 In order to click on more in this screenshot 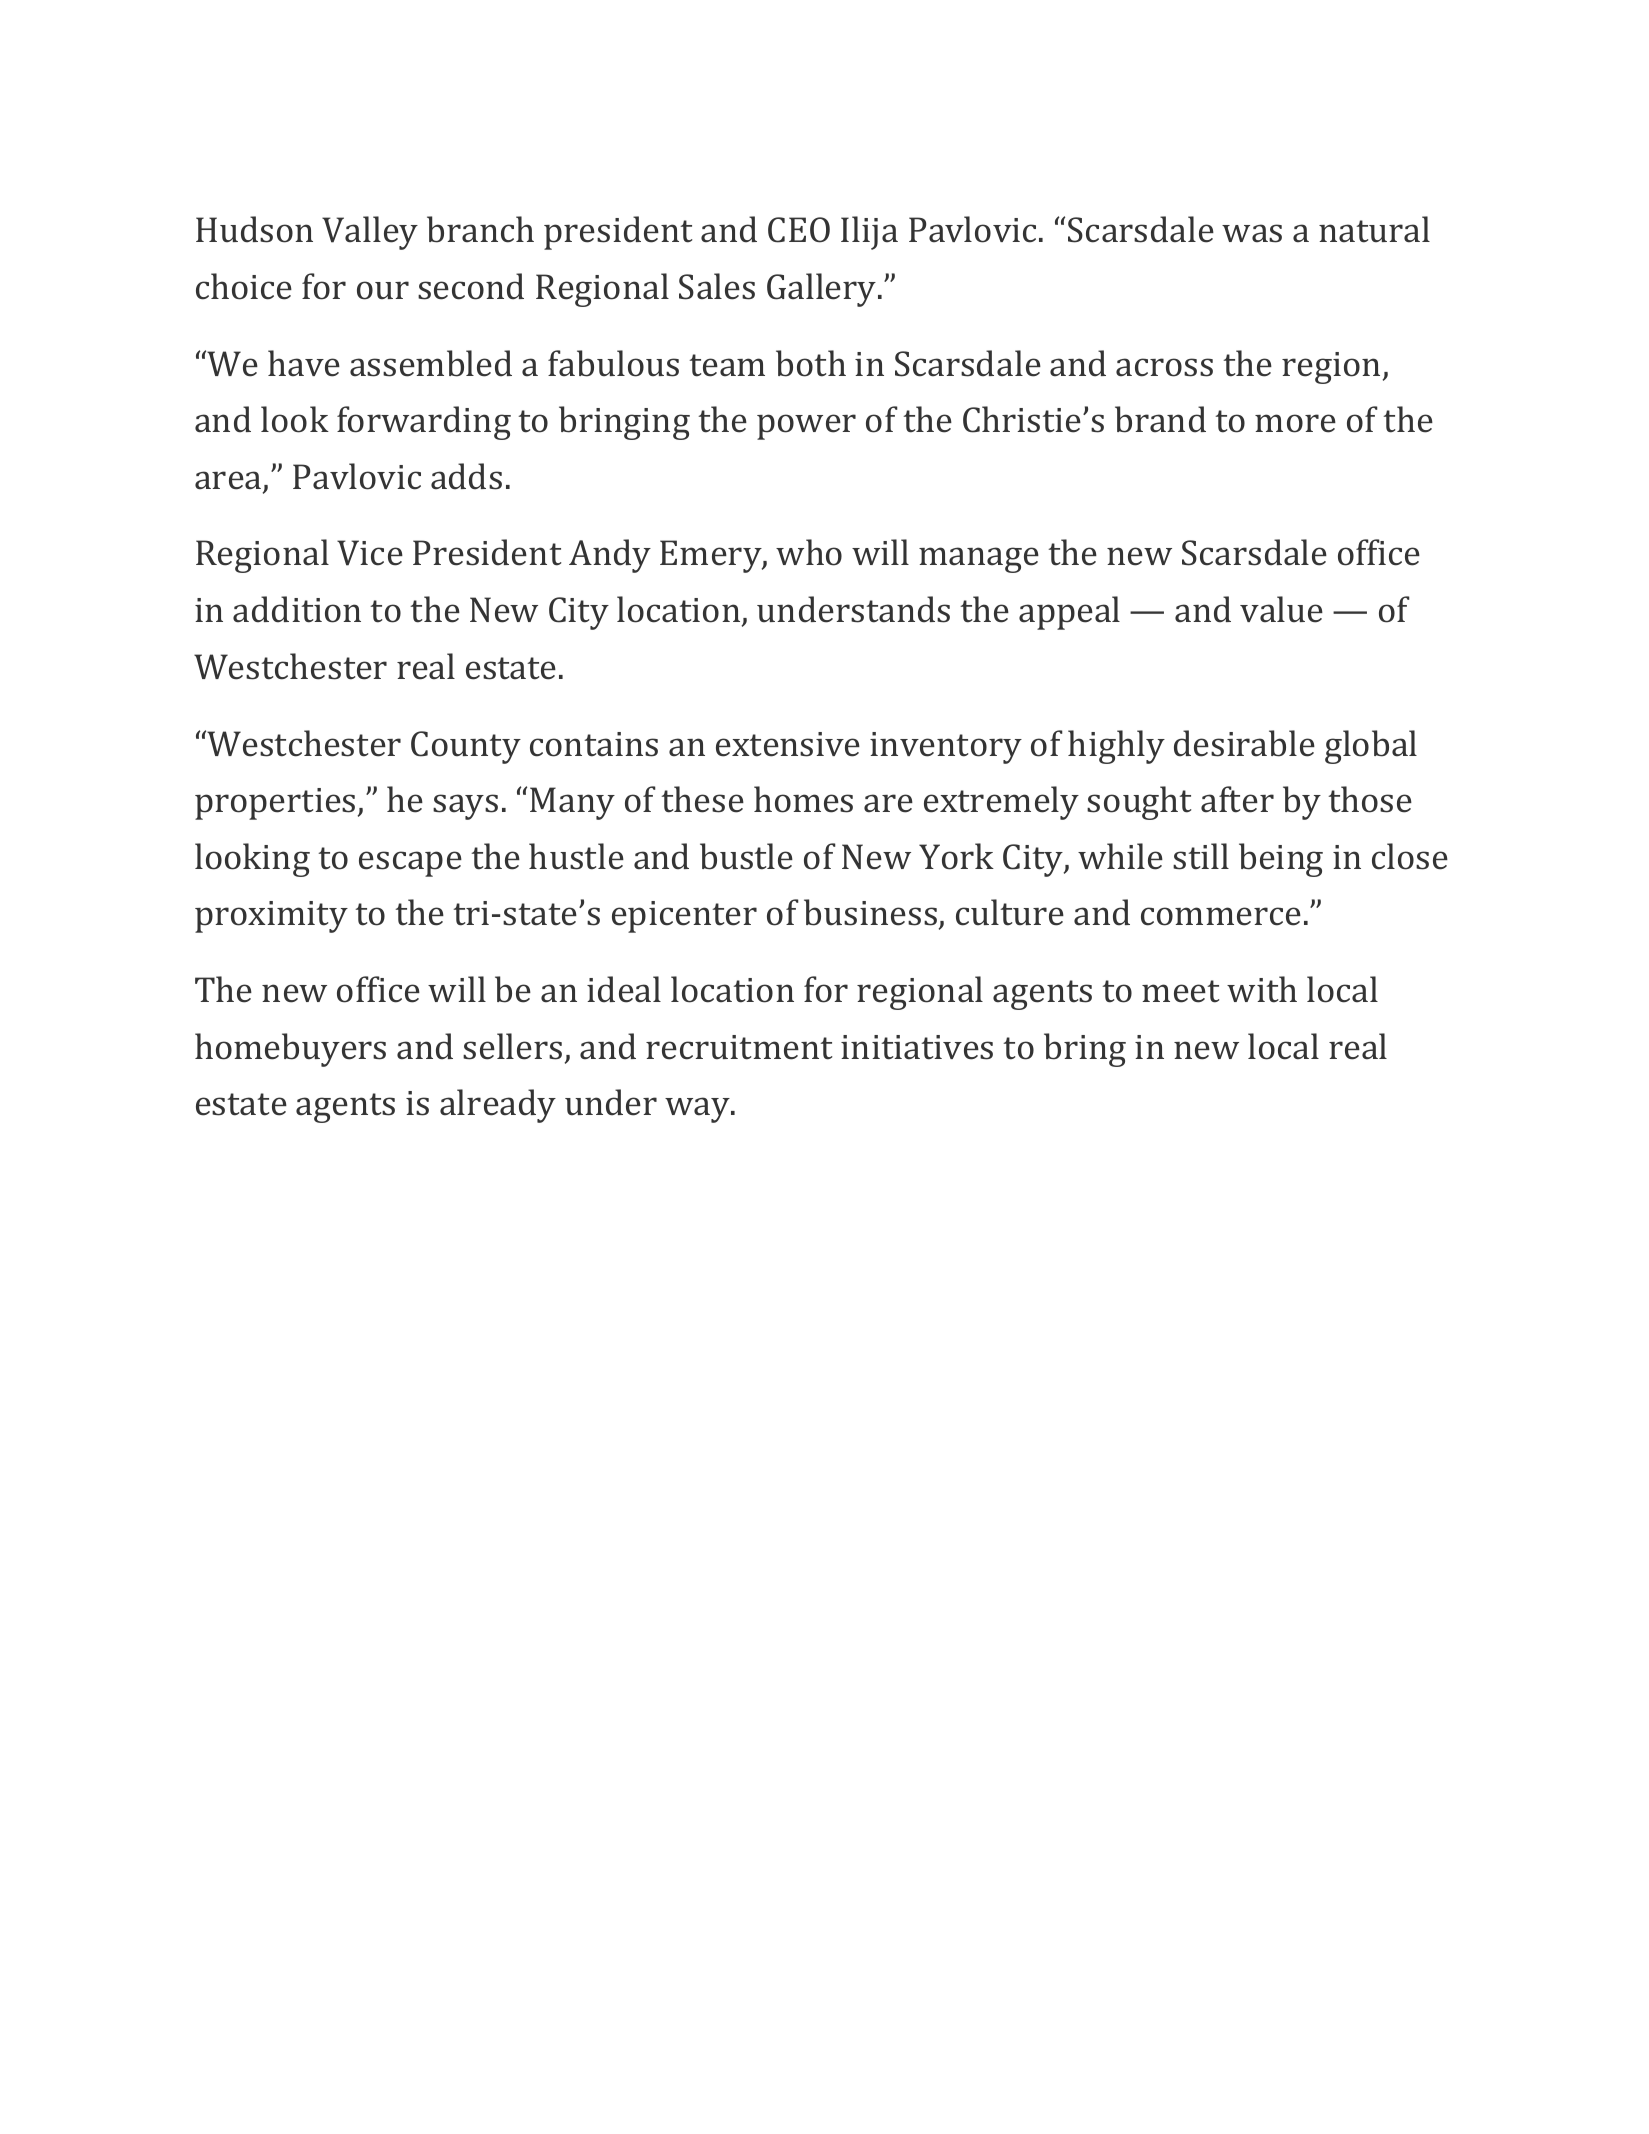, I will do `click(1295, 423)`.
